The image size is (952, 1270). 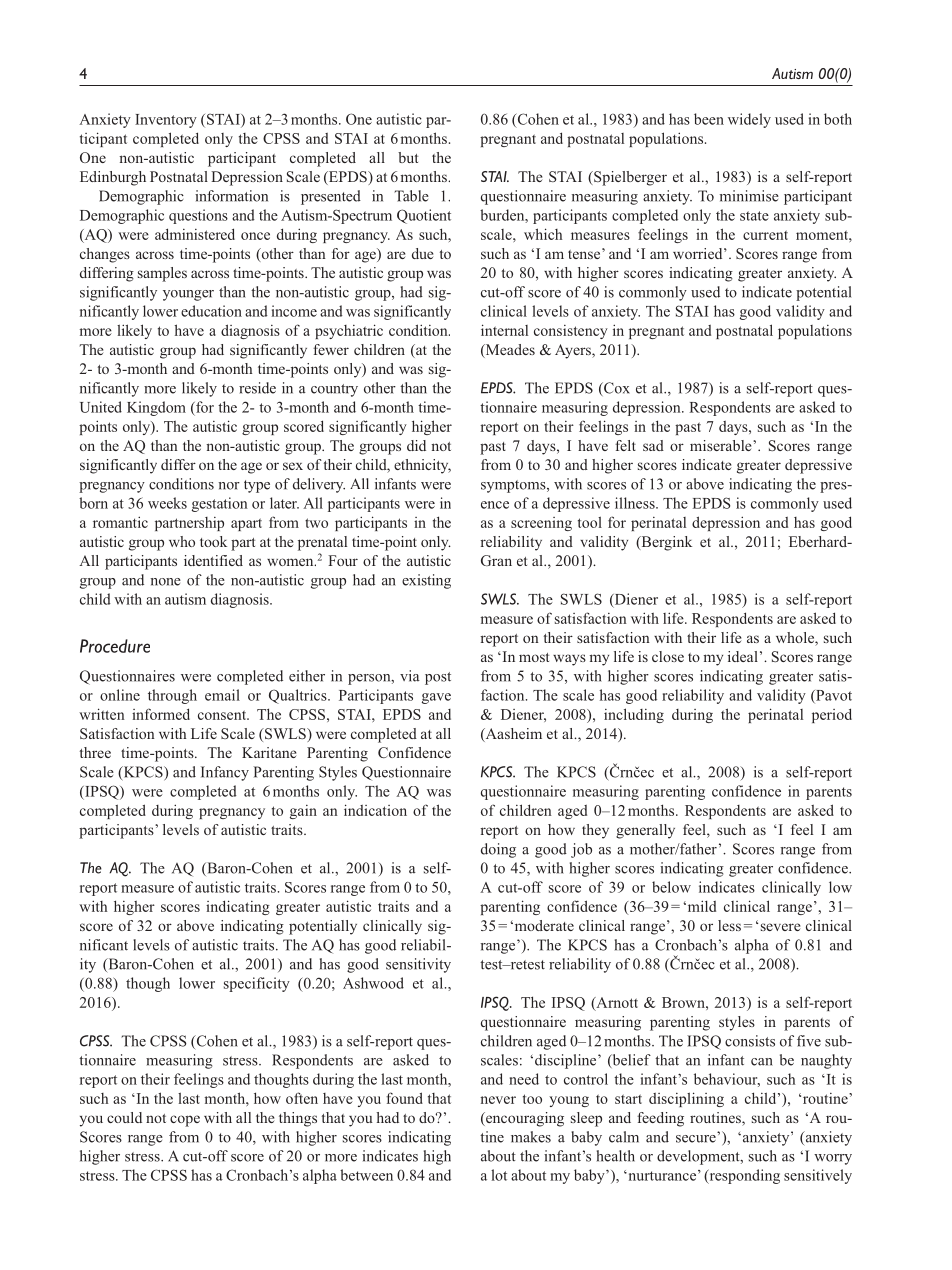 What do you see at coordinates (749, 120) in the screenshot?
I see `widely` at bounding box center [749, 120].
